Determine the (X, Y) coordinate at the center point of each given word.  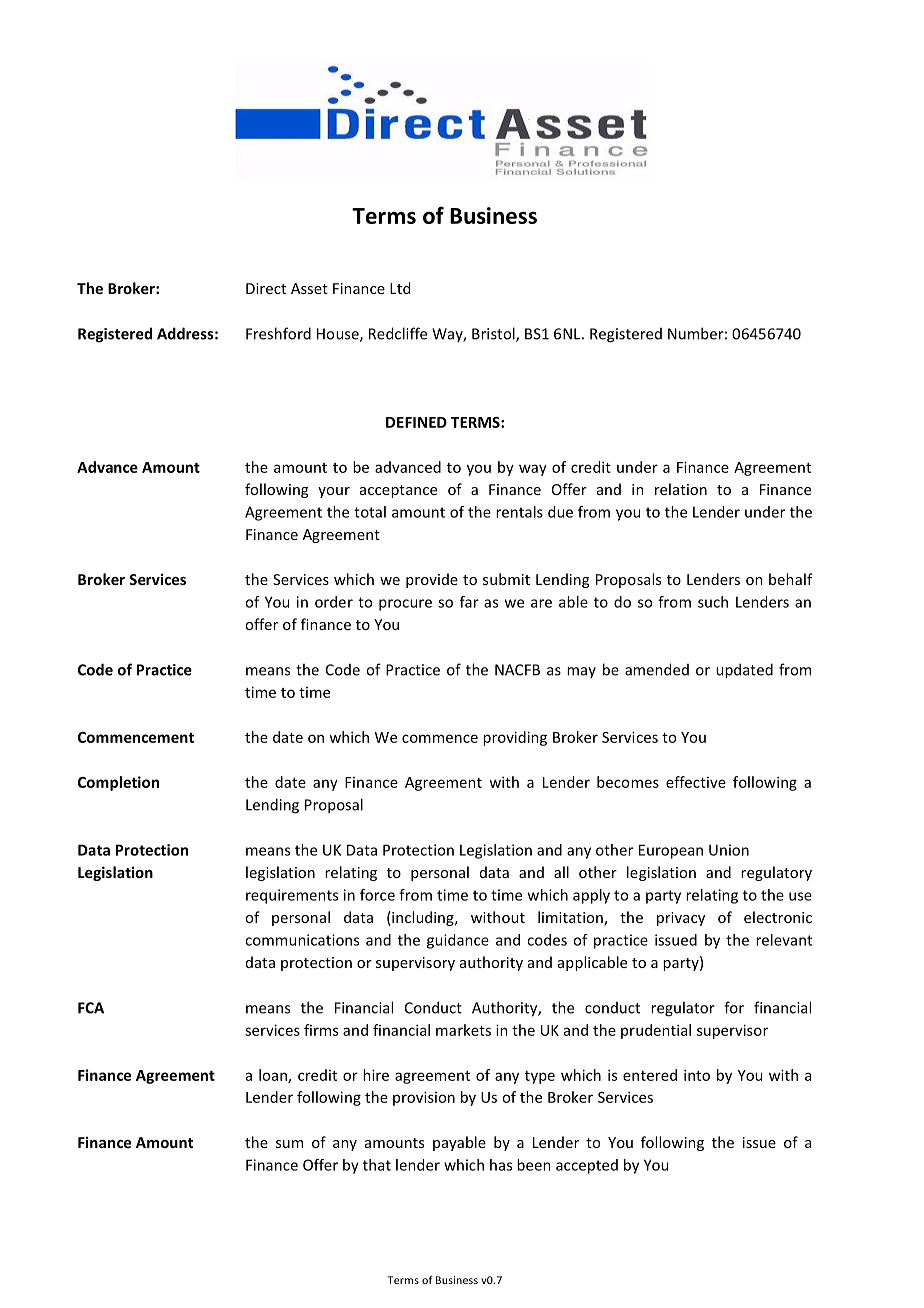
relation (681, 489)
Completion (118, 783)
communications (302, 940)
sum (289, 1144)
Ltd (400, 288)
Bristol (494, 334)
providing (515, 738)
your (334, 492)
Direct (266, 288)
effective (696, 782)
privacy (681, 919)
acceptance (398, 491)
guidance (458, 941)
